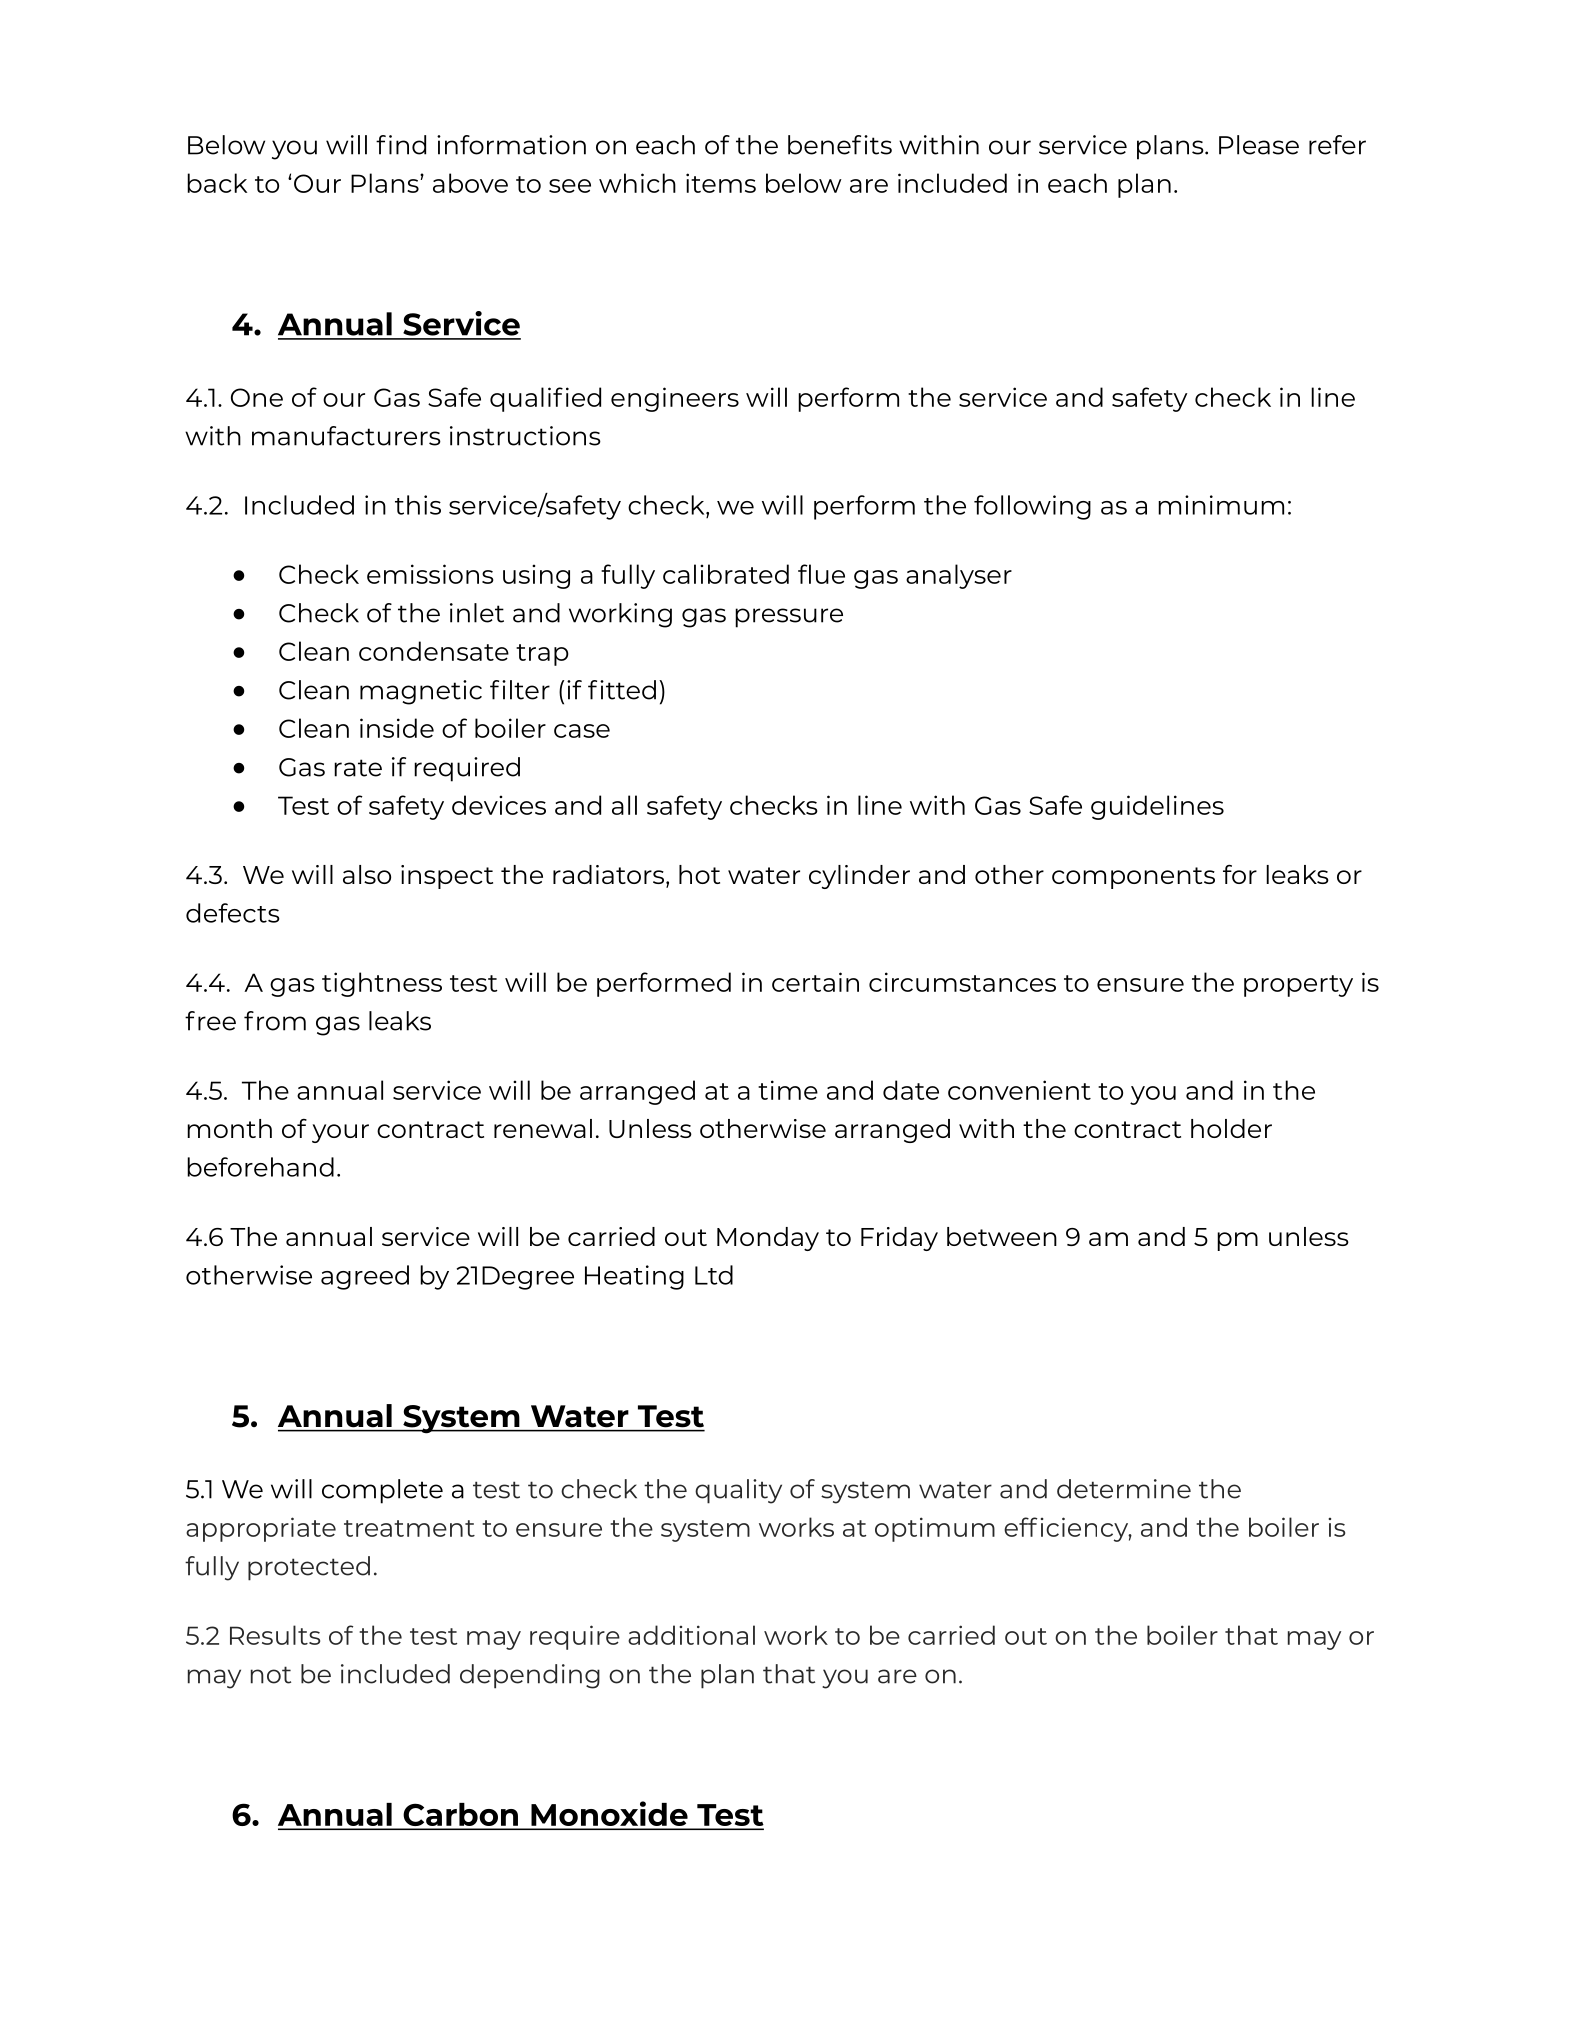  What do you see at coordinates (1259, 145) in the page?
I see `Please` at bounding box center [1259, 145].
